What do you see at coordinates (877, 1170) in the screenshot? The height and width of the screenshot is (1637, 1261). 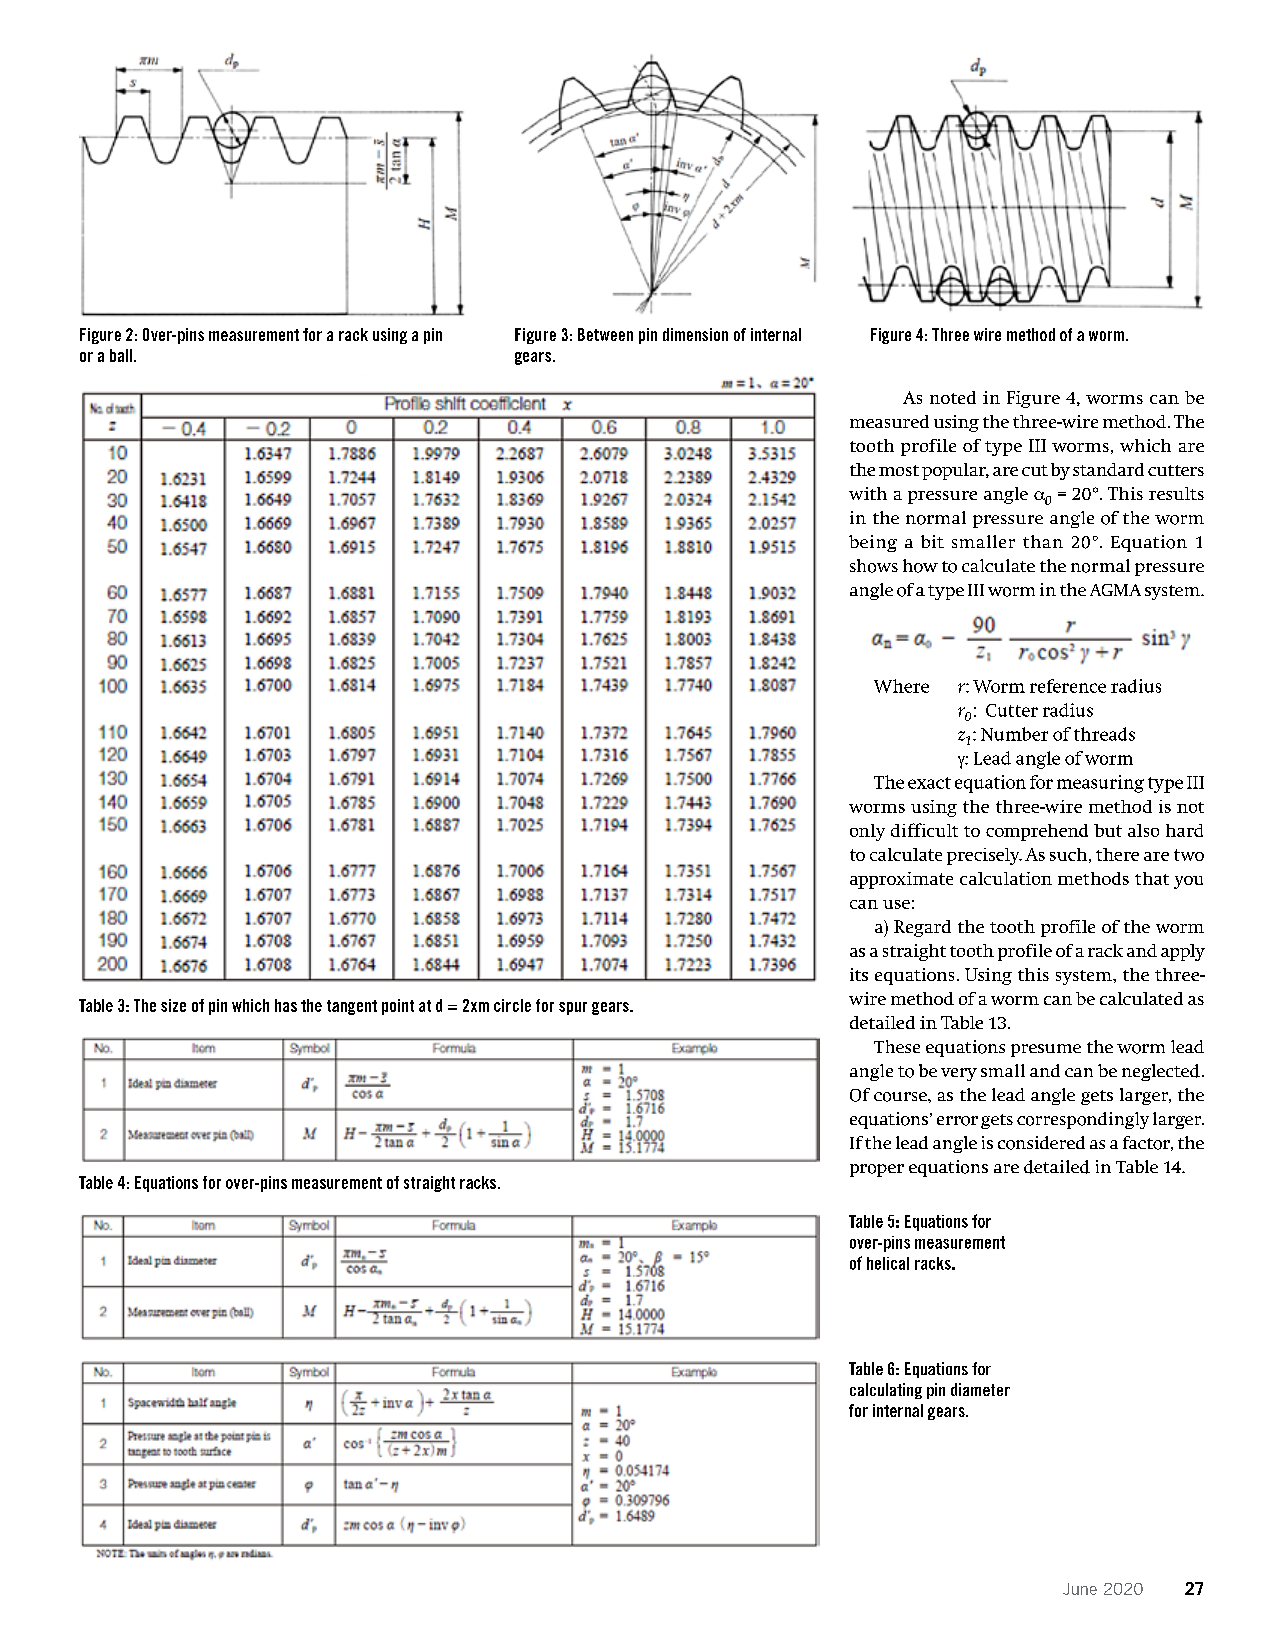 I see `proper` at bounding box center [877, 1170].
